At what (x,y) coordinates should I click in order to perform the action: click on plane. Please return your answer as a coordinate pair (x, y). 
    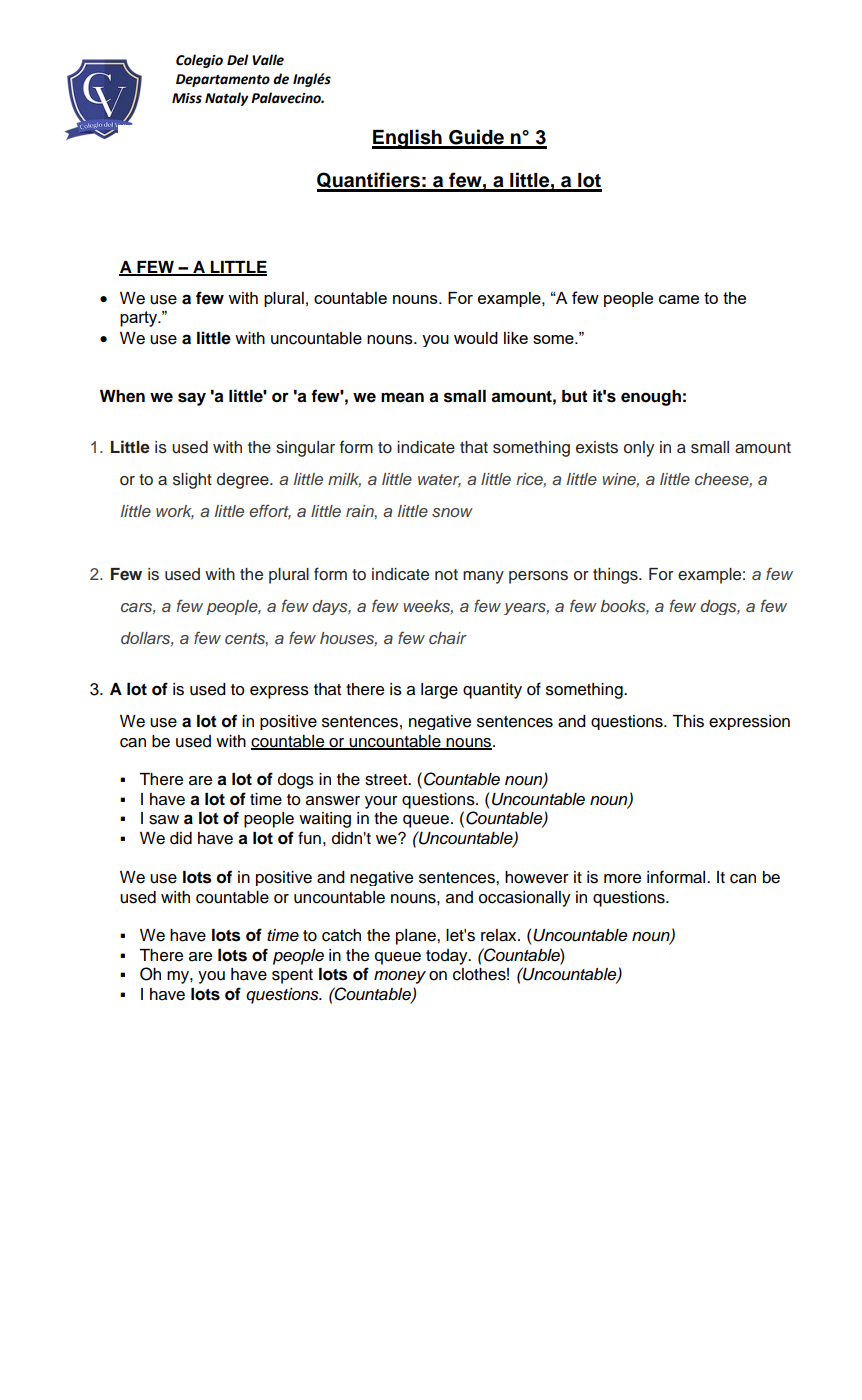
    Looking at the image, I should click on (417, 937).
